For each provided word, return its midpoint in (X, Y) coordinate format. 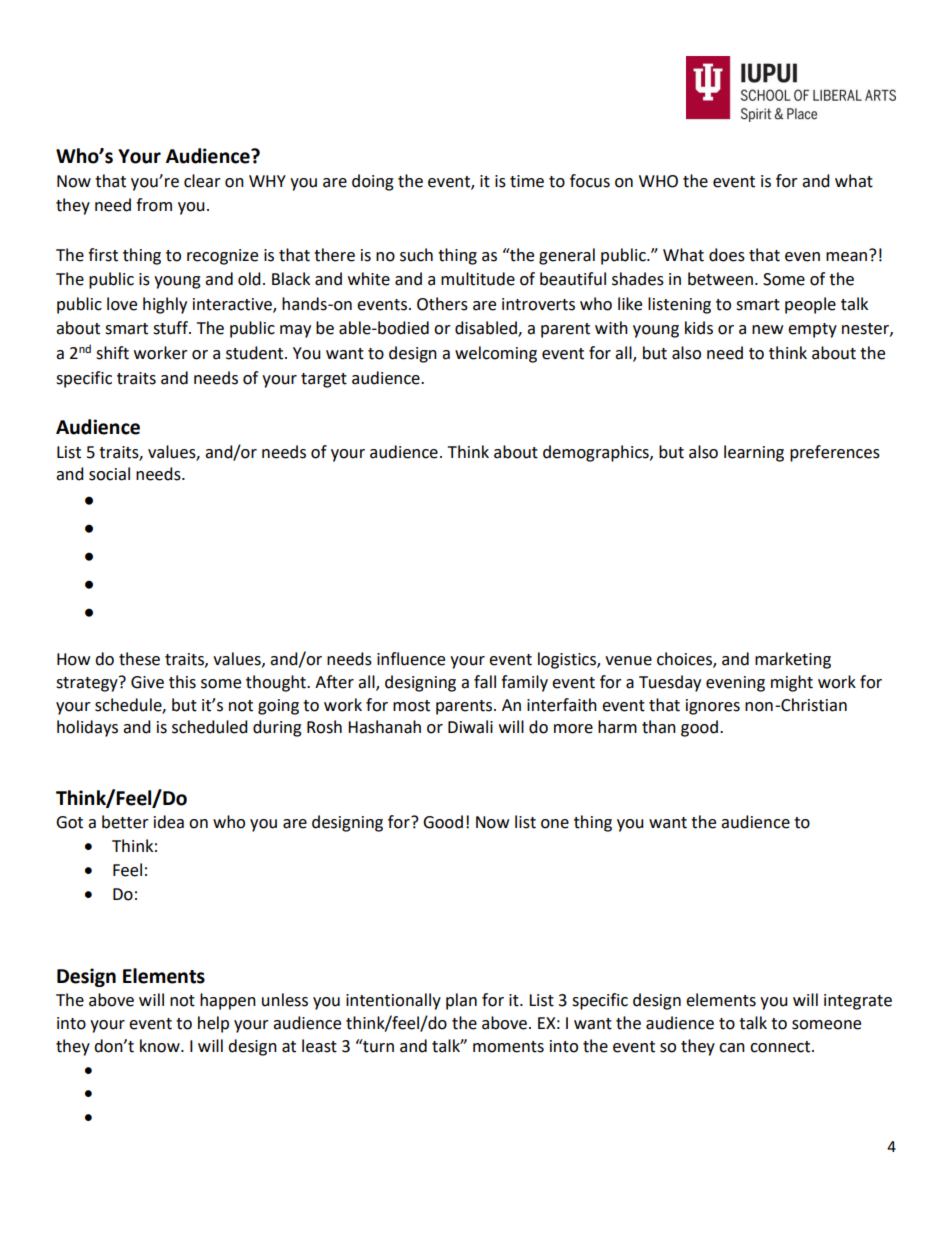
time (527, 181)
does (727, 255)
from (154, 205)
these (139, 659)
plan (461, 1001)
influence (411, 659)
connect (781, 1047)
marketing (793, 660)
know (161, 1046)
